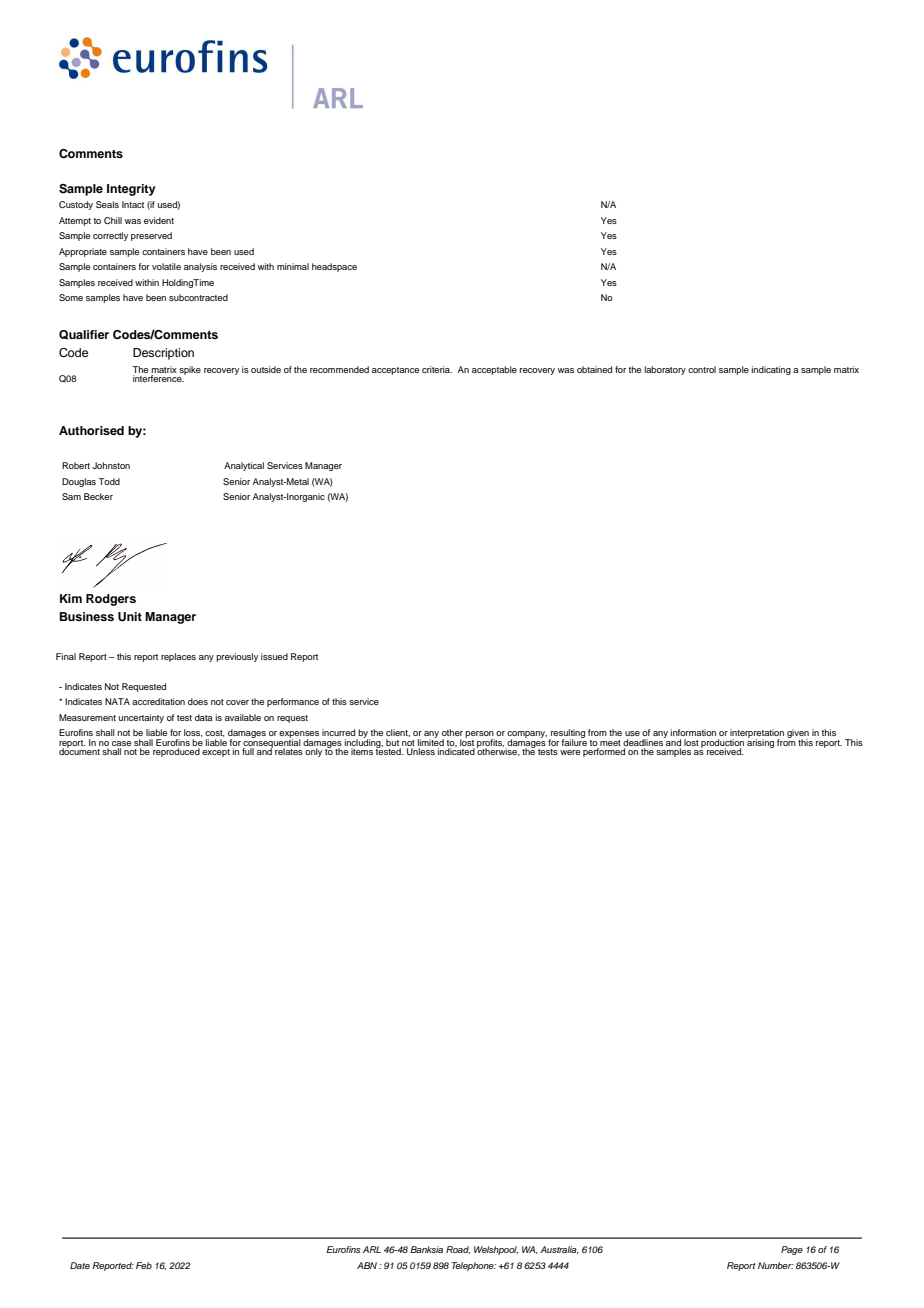  I want to click on evident, so click(159, 220).
